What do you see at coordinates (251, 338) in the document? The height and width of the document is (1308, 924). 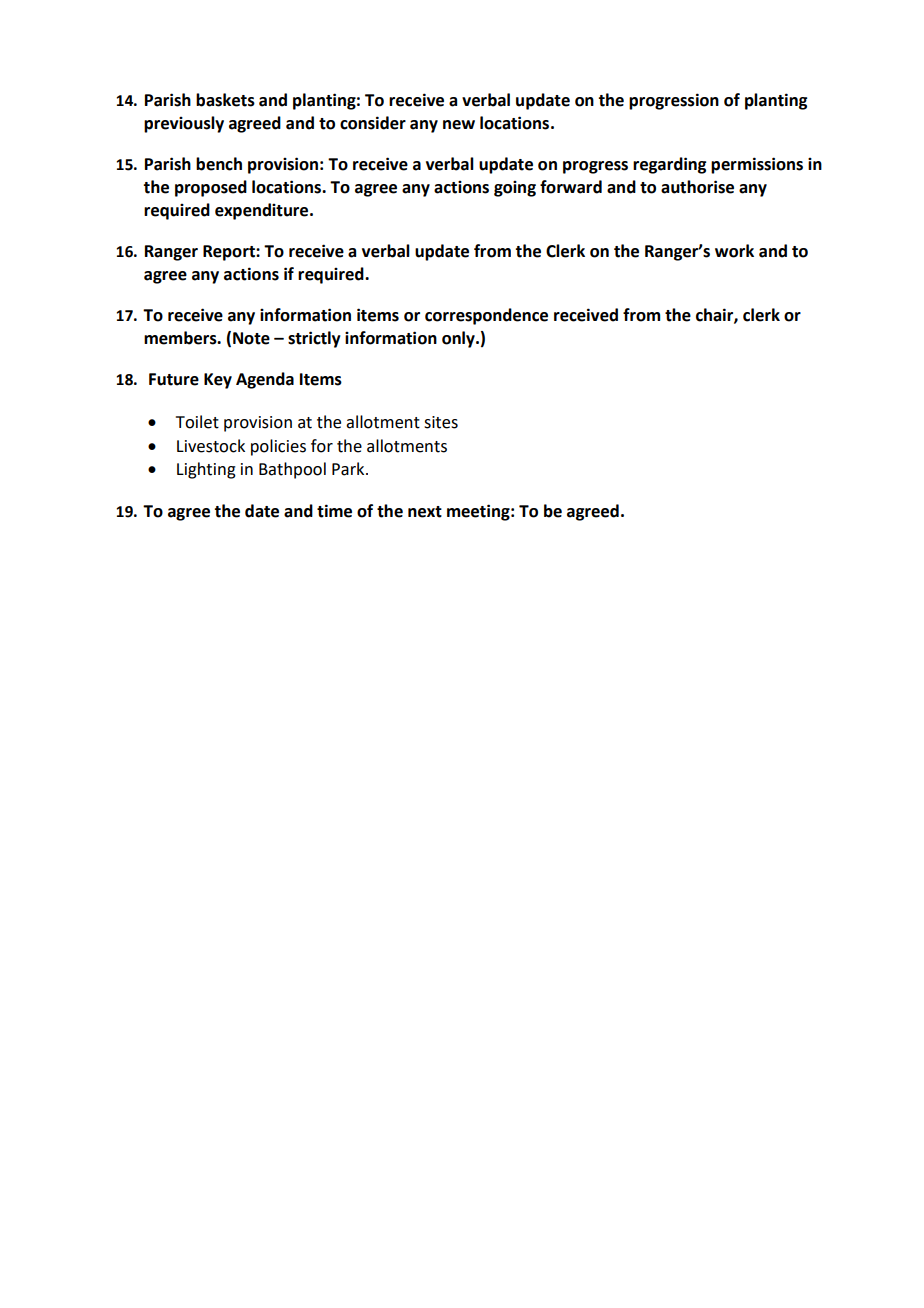 I see `Note` at bounding box center [251, 338].
